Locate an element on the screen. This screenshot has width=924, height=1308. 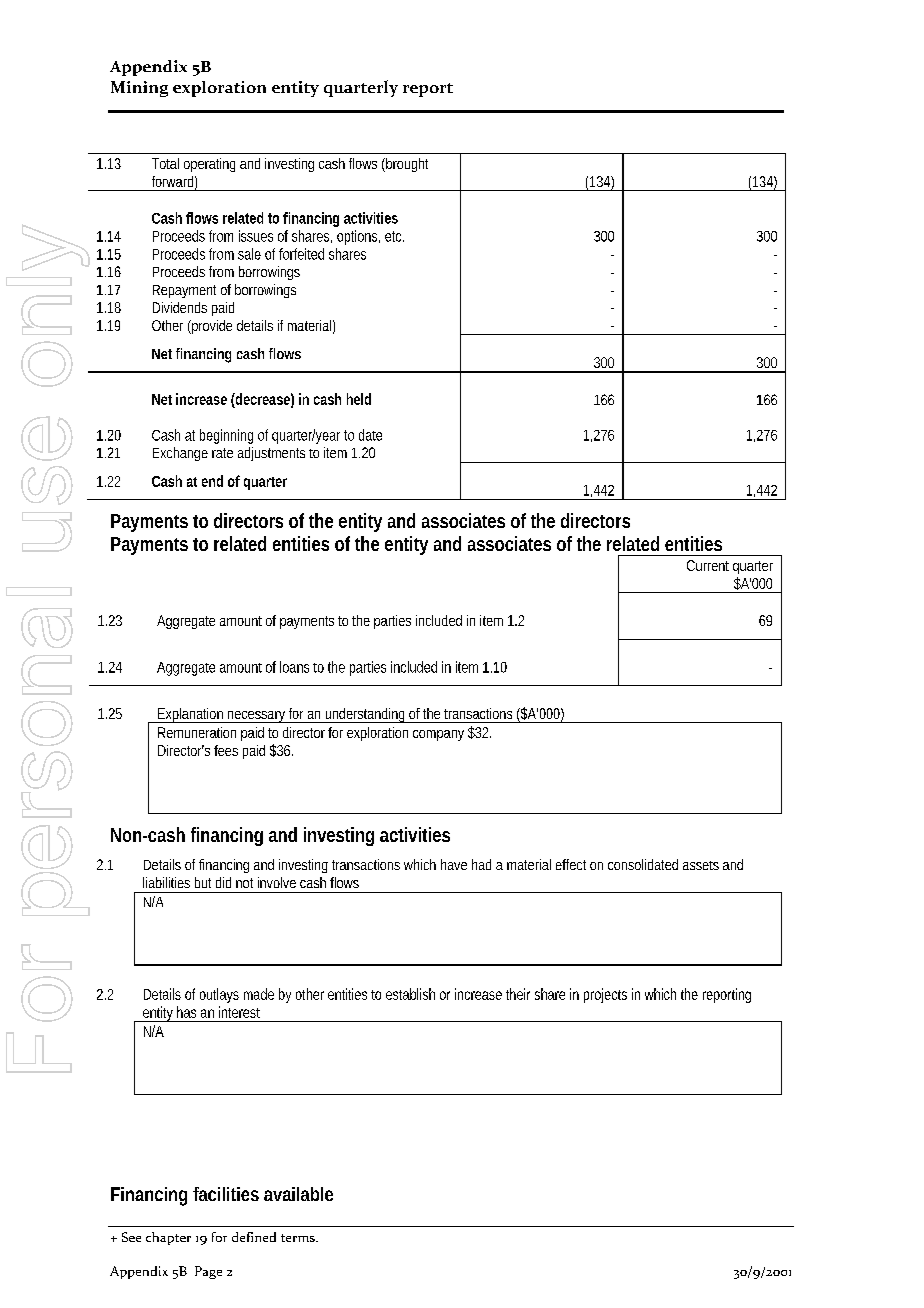
have is located at coordinates (454, 864).
